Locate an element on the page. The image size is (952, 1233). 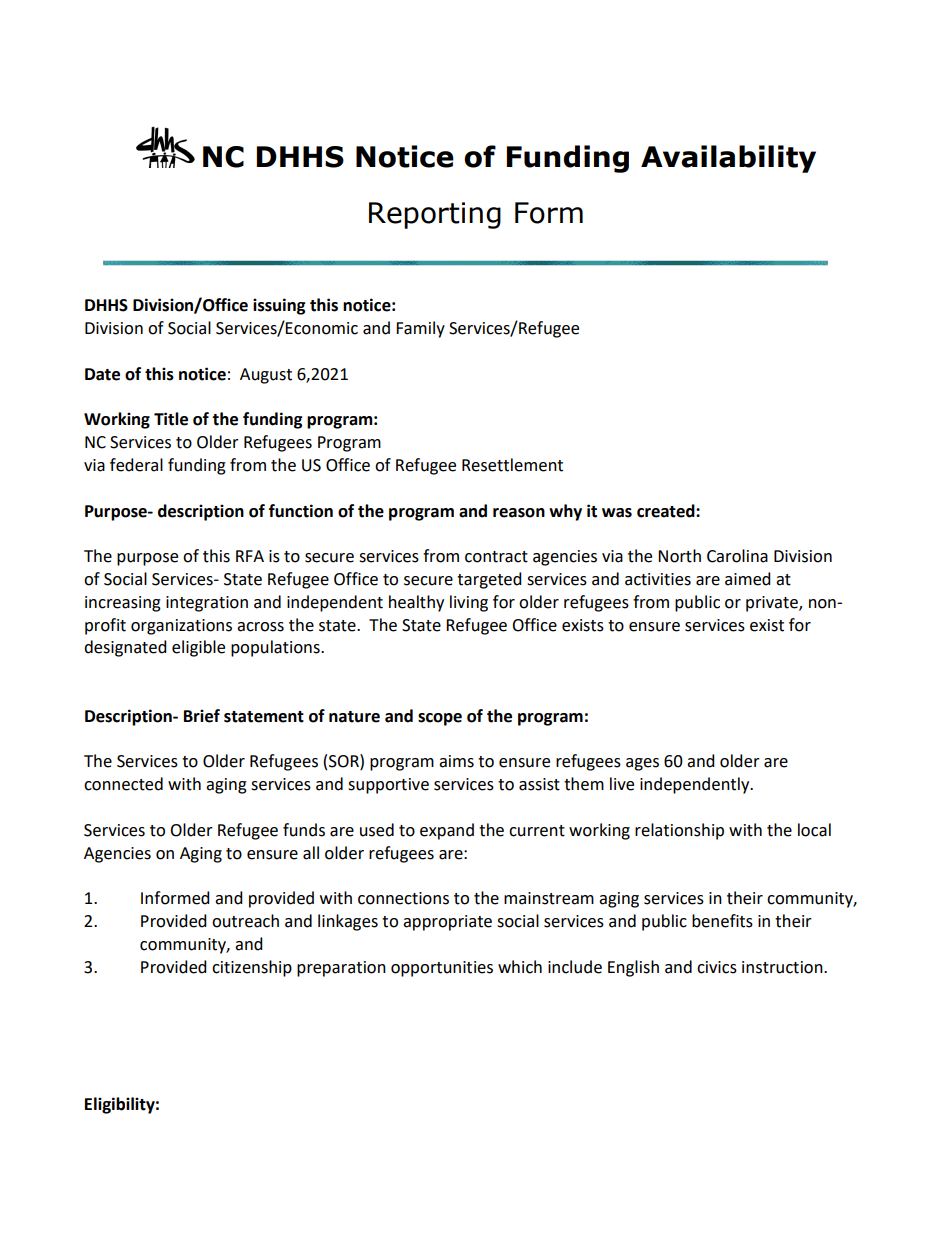
appropriate is located at coordinates (447, 923).
